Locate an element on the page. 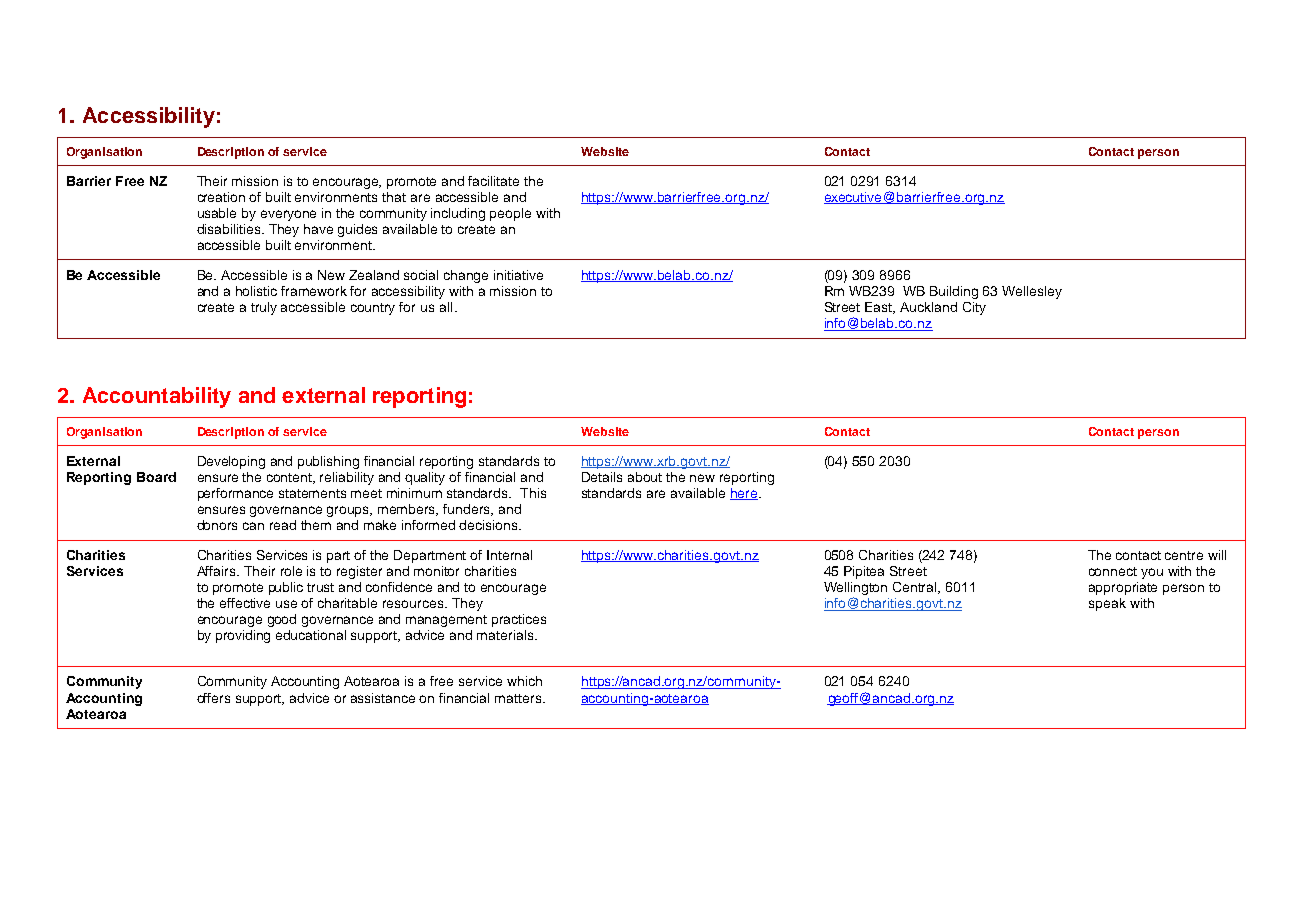  people is located at coordinates (510, 214).
